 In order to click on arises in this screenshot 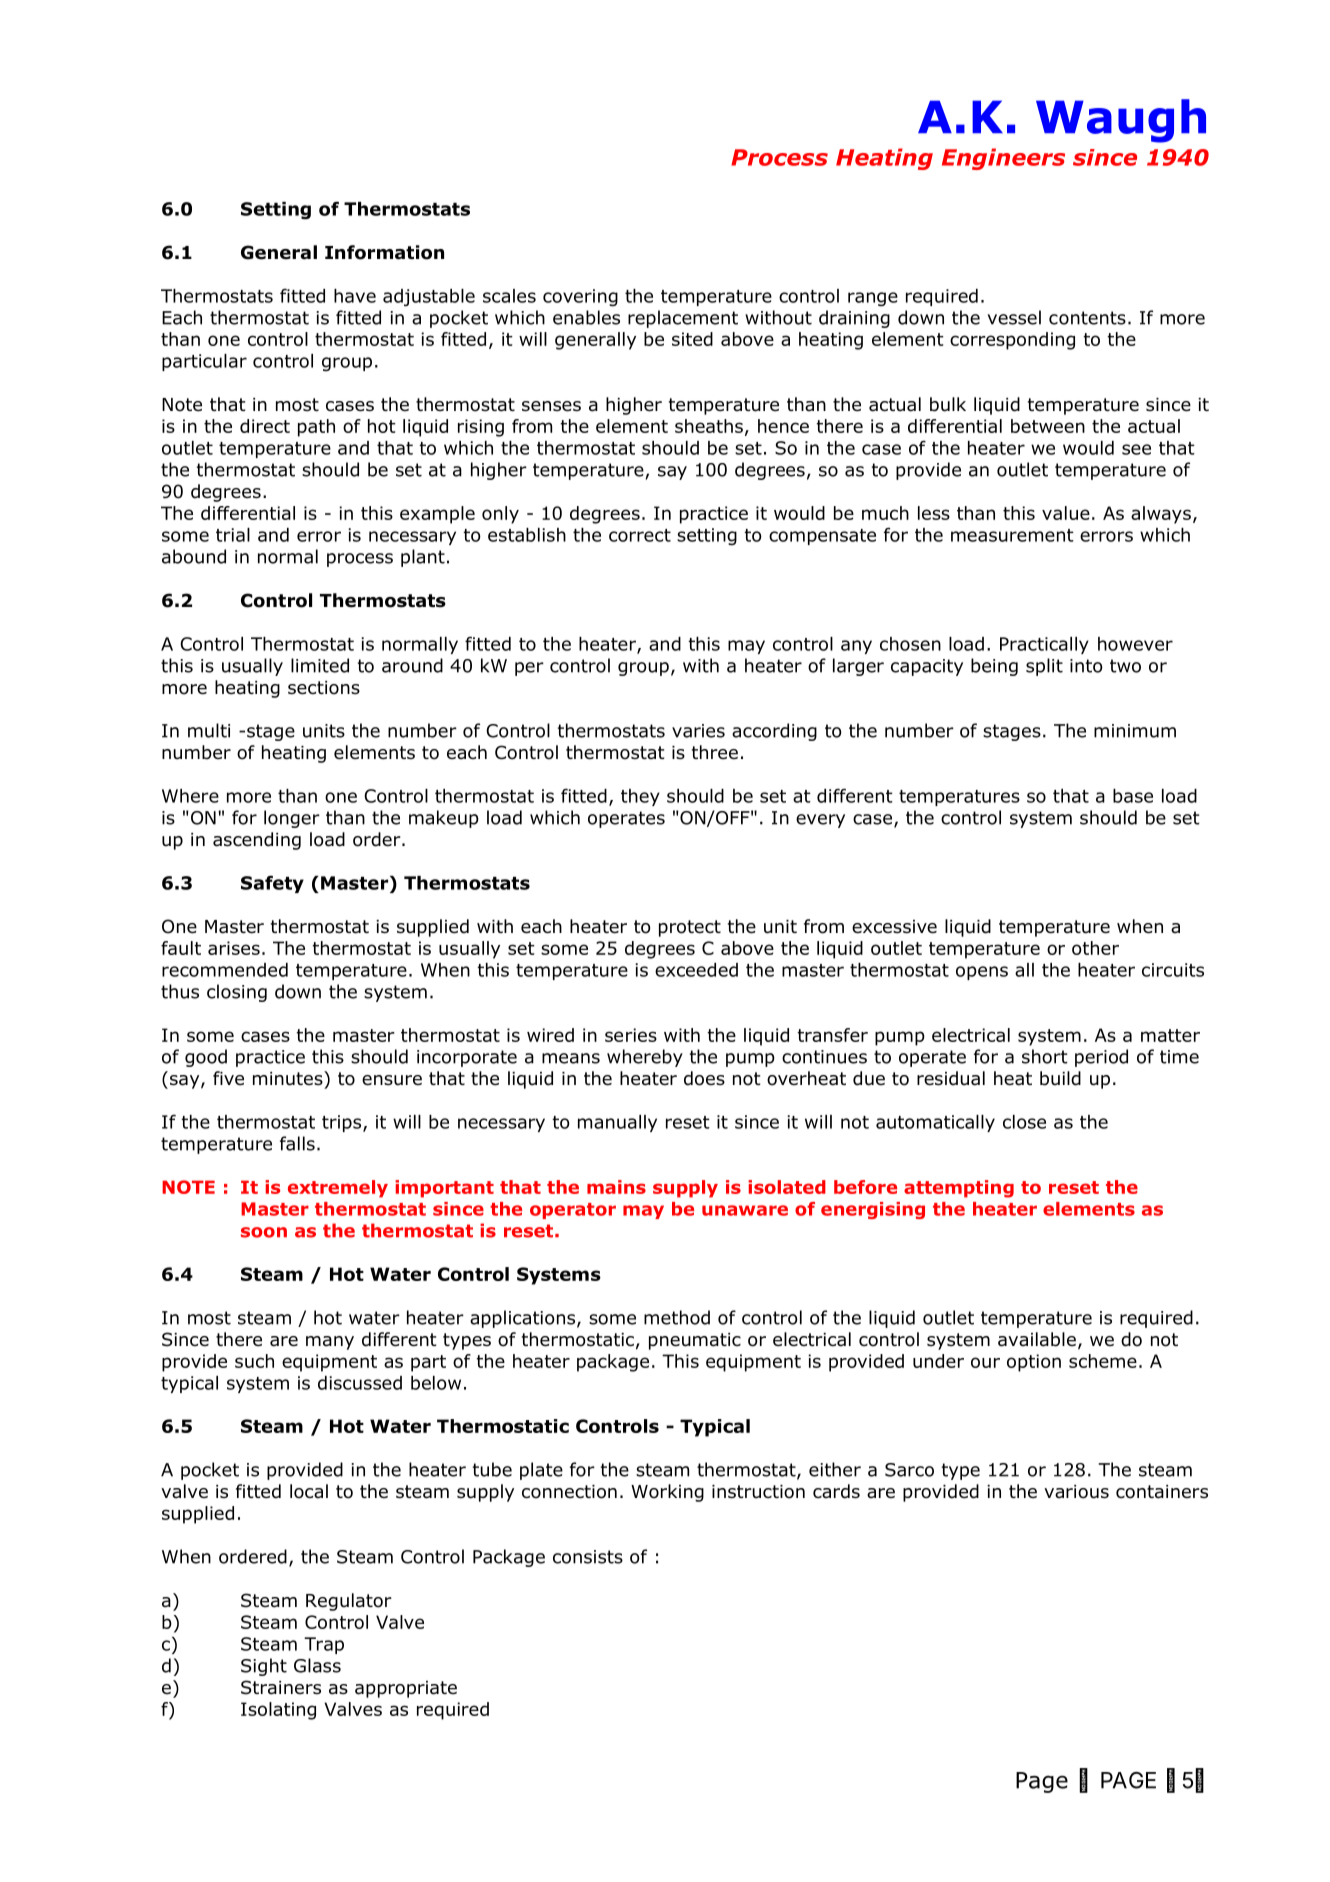, I will do `click(234, 948)`.
